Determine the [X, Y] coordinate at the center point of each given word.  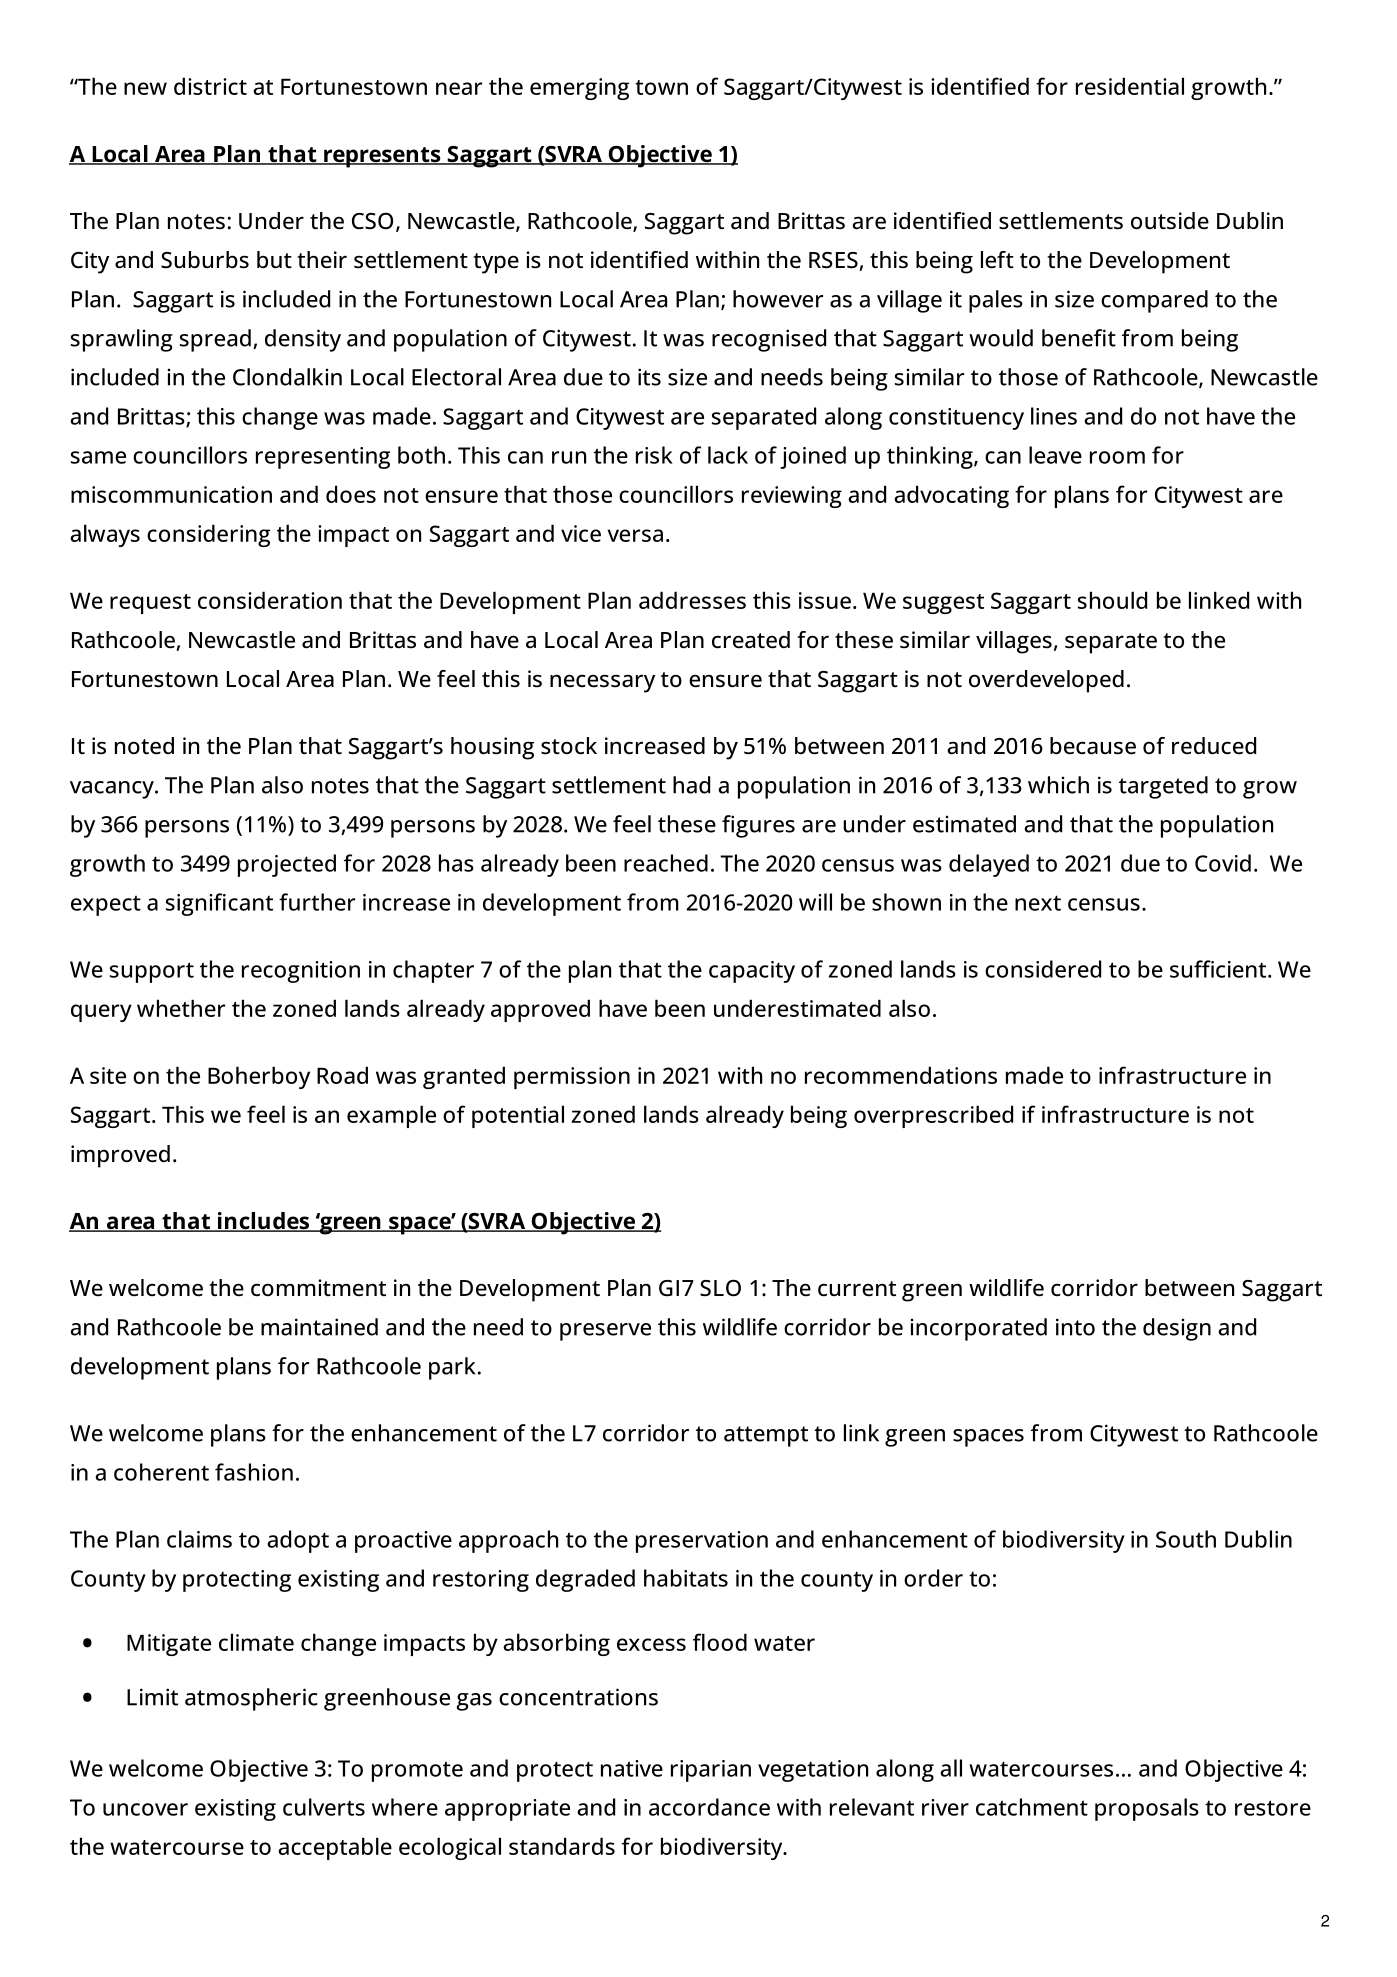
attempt [766, 1436]
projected [287, 865]
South [1186, 1539]
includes [263, 1222]
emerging [579, 89]
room [1117, 457]
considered [1043, 969]
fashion [254, 1472]
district [210, 86]
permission [572, 1078]
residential [1130, 86]
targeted [1163, 787]
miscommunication [171, 494]
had [691, 785]
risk [654, 455]
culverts [324, 1807]
